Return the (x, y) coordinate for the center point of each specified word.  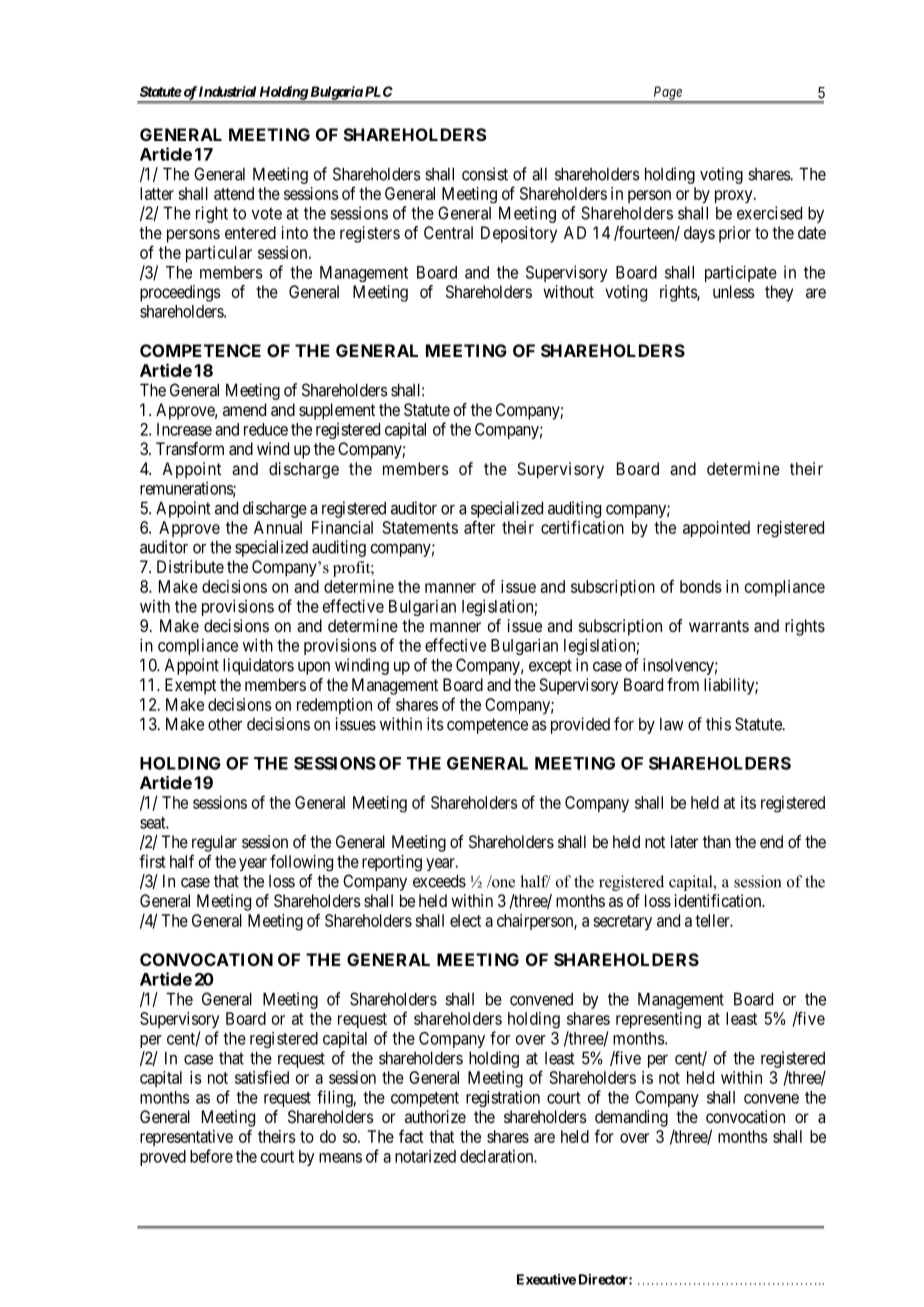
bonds (701, 586)
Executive (546, 1279)
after (479, 527)
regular (214, 843)
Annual (278, 527)
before (211, 1156)
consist (485, 174)
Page (667, 94)
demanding (631, 1118)
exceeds (439, 881)
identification (719, 900)
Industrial (227, 91)
